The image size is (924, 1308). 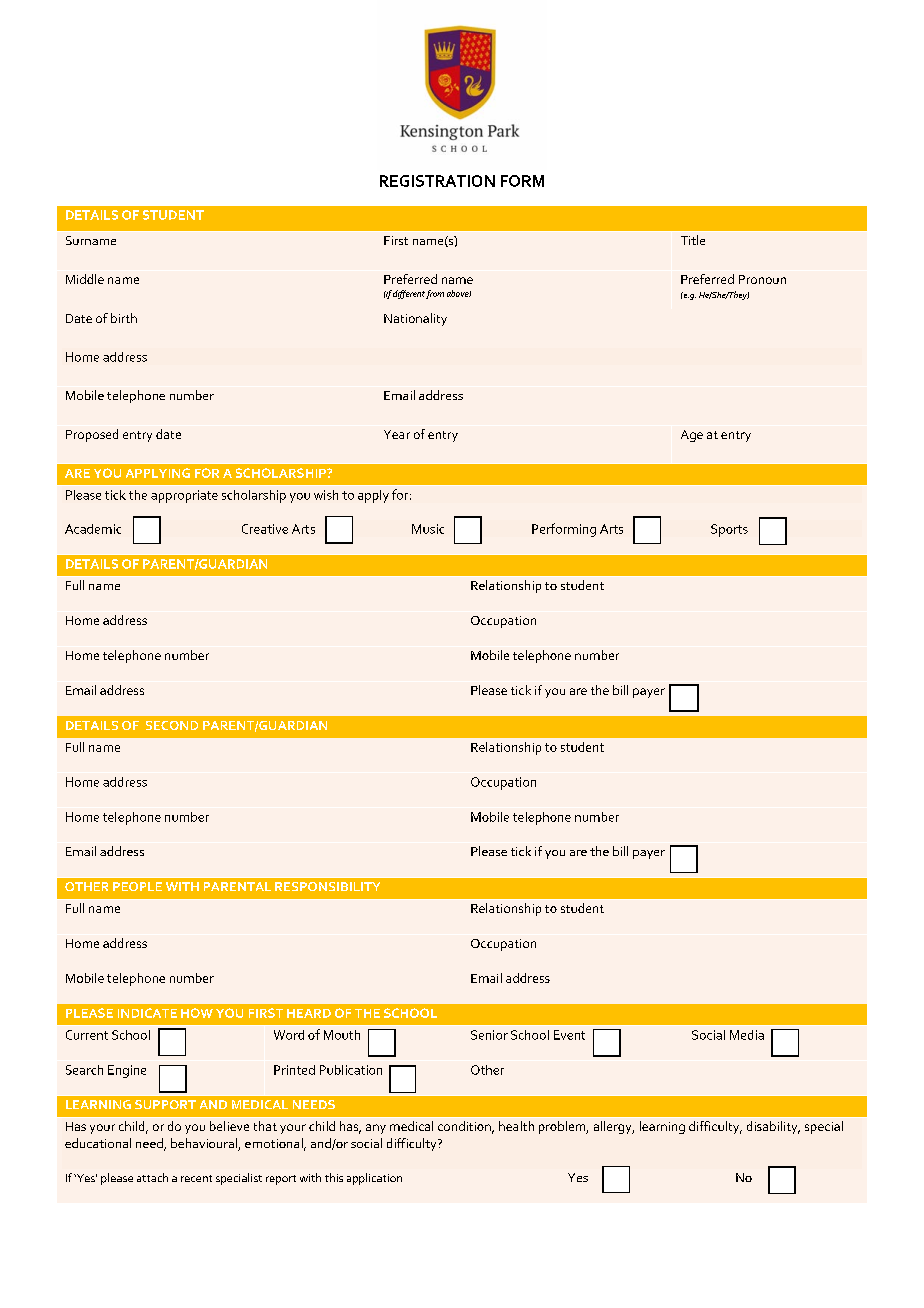 What do you see at coordinates (397, 434) in the screenshot?
I see `Year` at bounding box center [397, 434].
